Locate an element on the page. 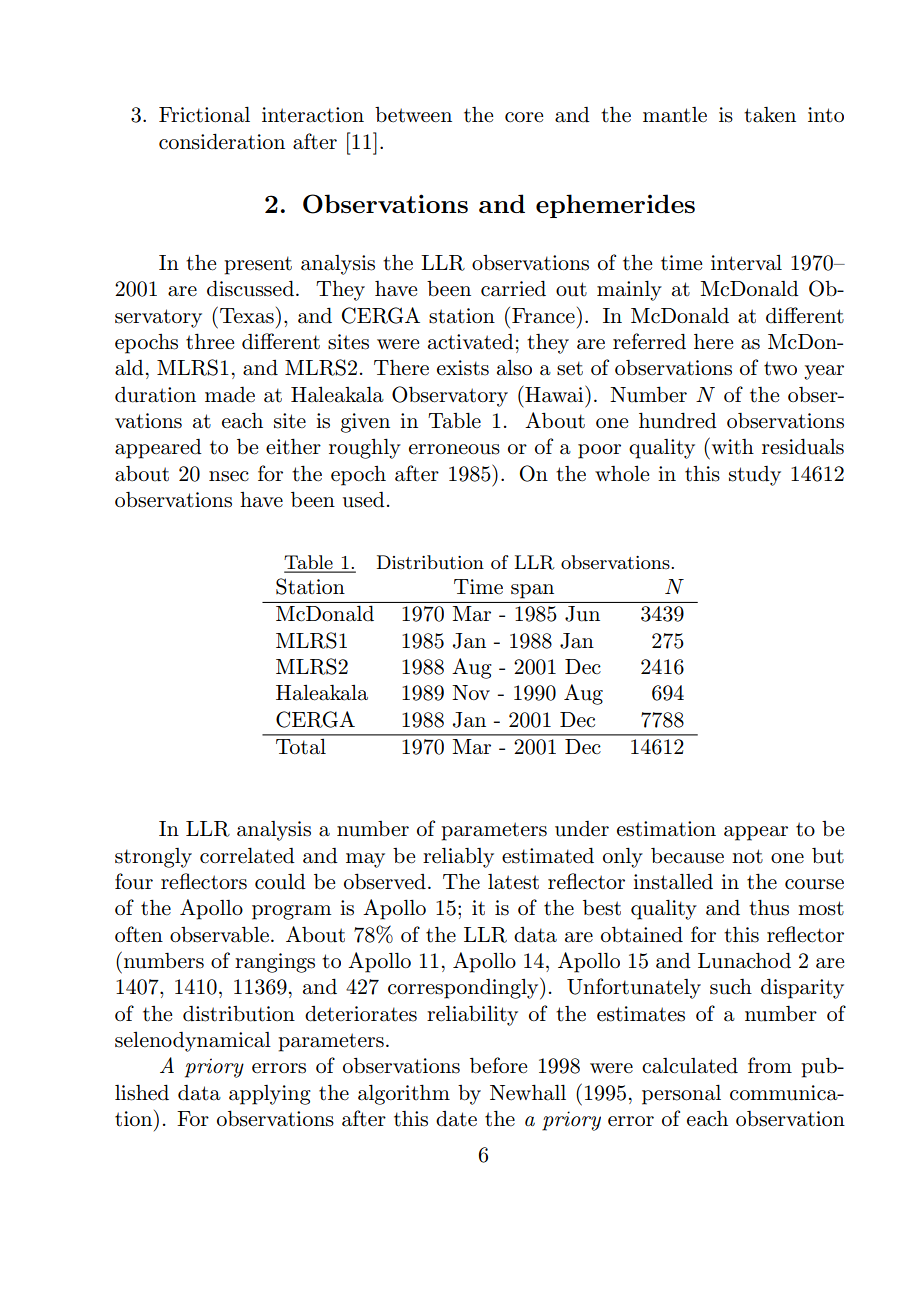 The image size is (924, 1311). Nov is located at coordinates (471, 692).
